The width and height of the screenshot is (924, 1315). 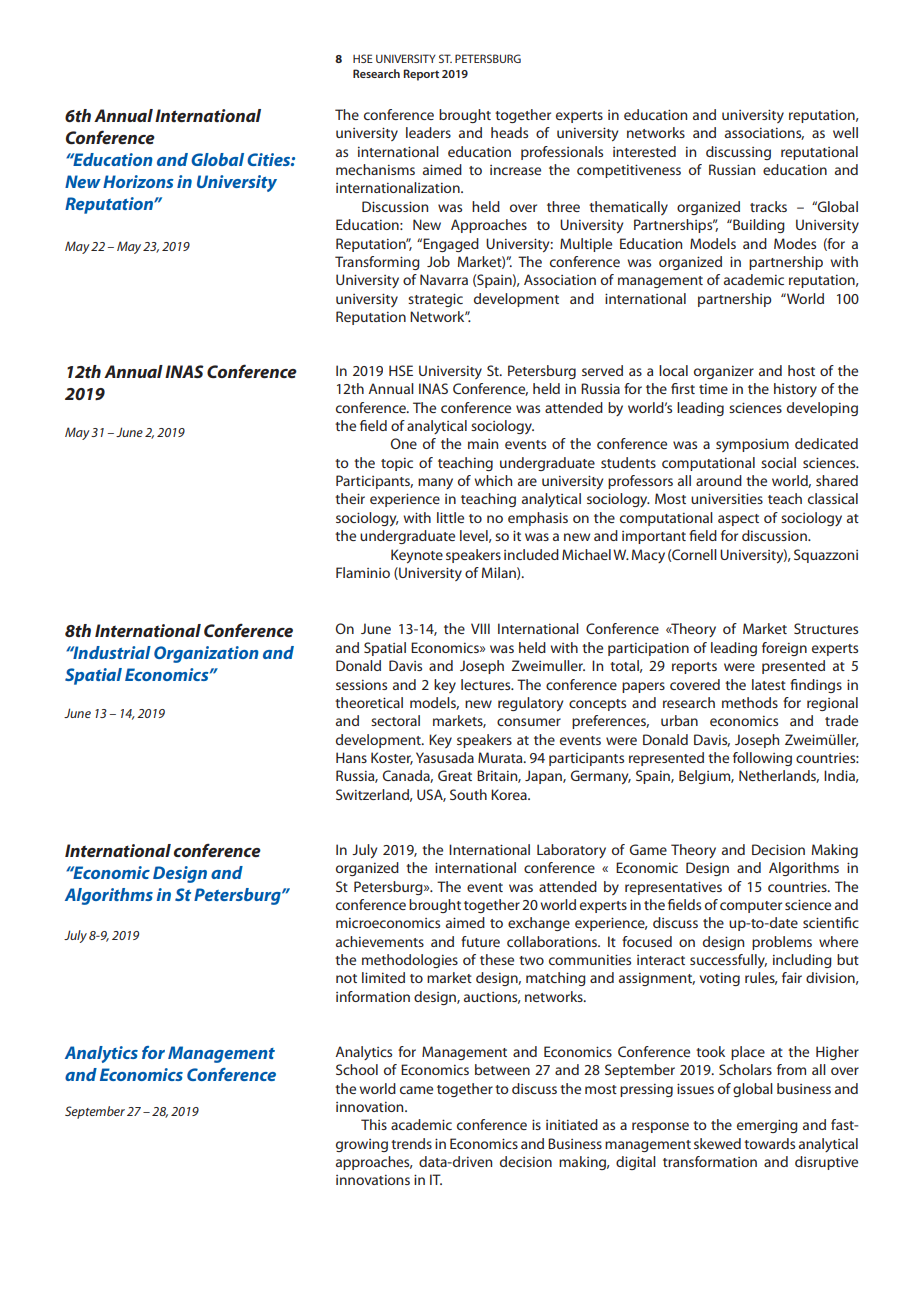 What do you see at coordinates (375, 169) in the screenshot?
I see `mechanisms` at bounding box center [375, 169].
